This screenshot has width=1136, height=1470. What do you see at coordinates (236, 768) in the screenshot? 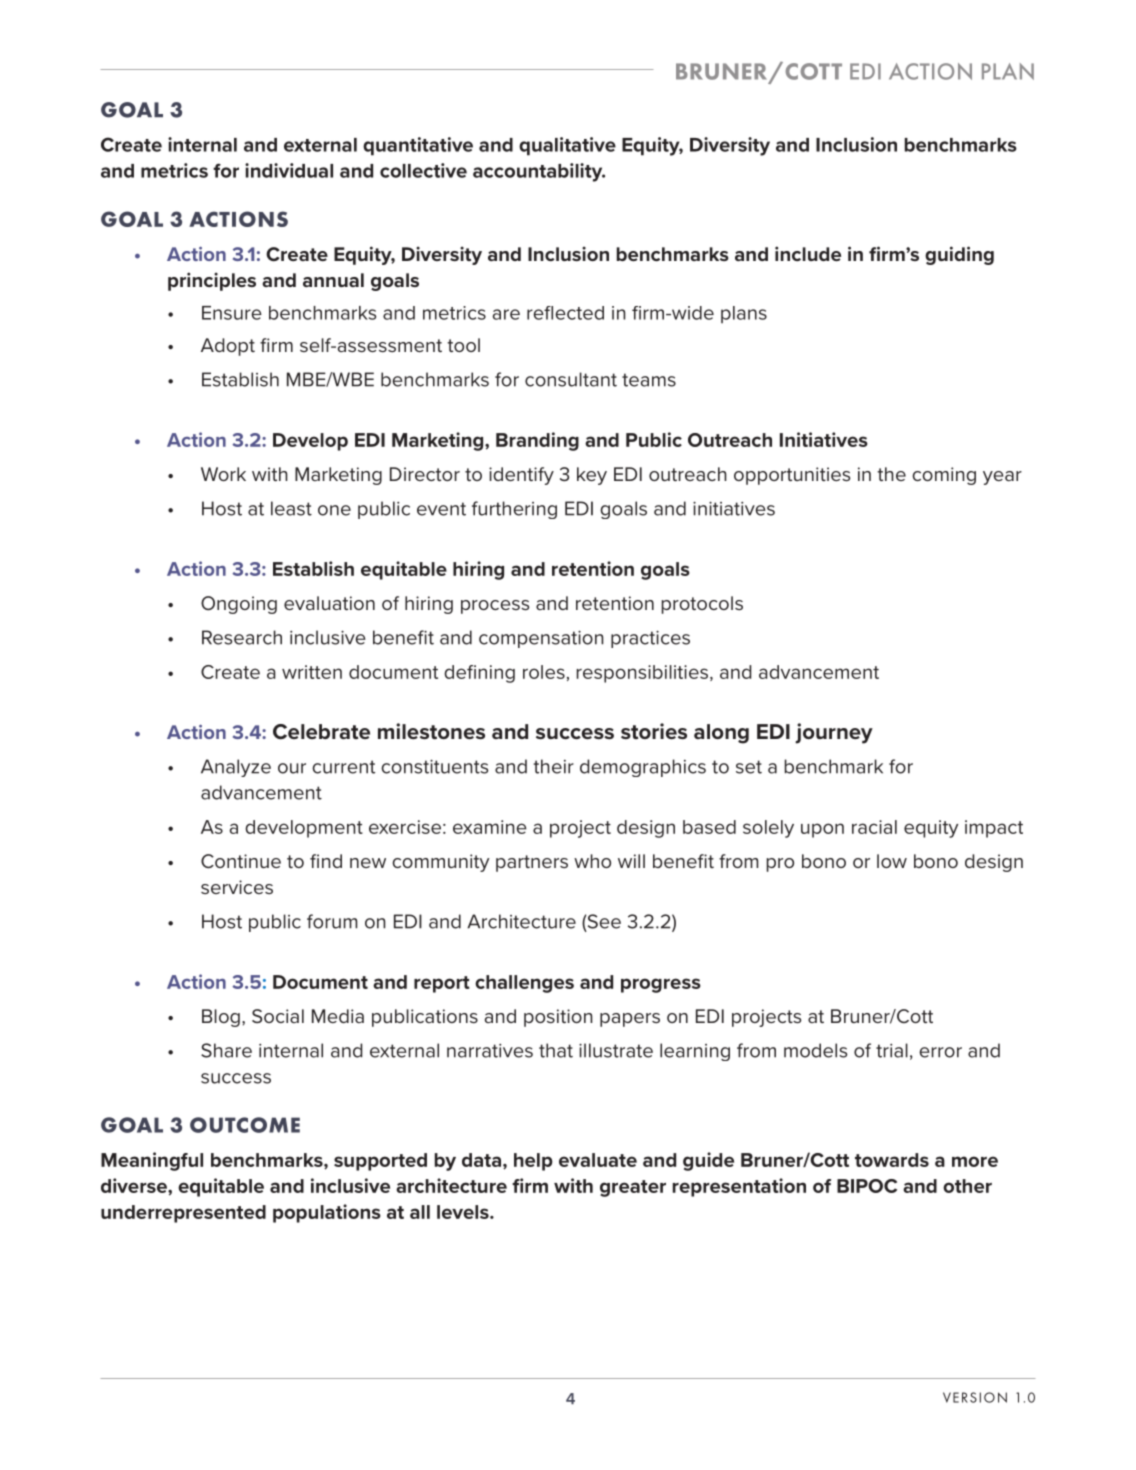
I see `Analyze` at bounding box center [236, 768].
